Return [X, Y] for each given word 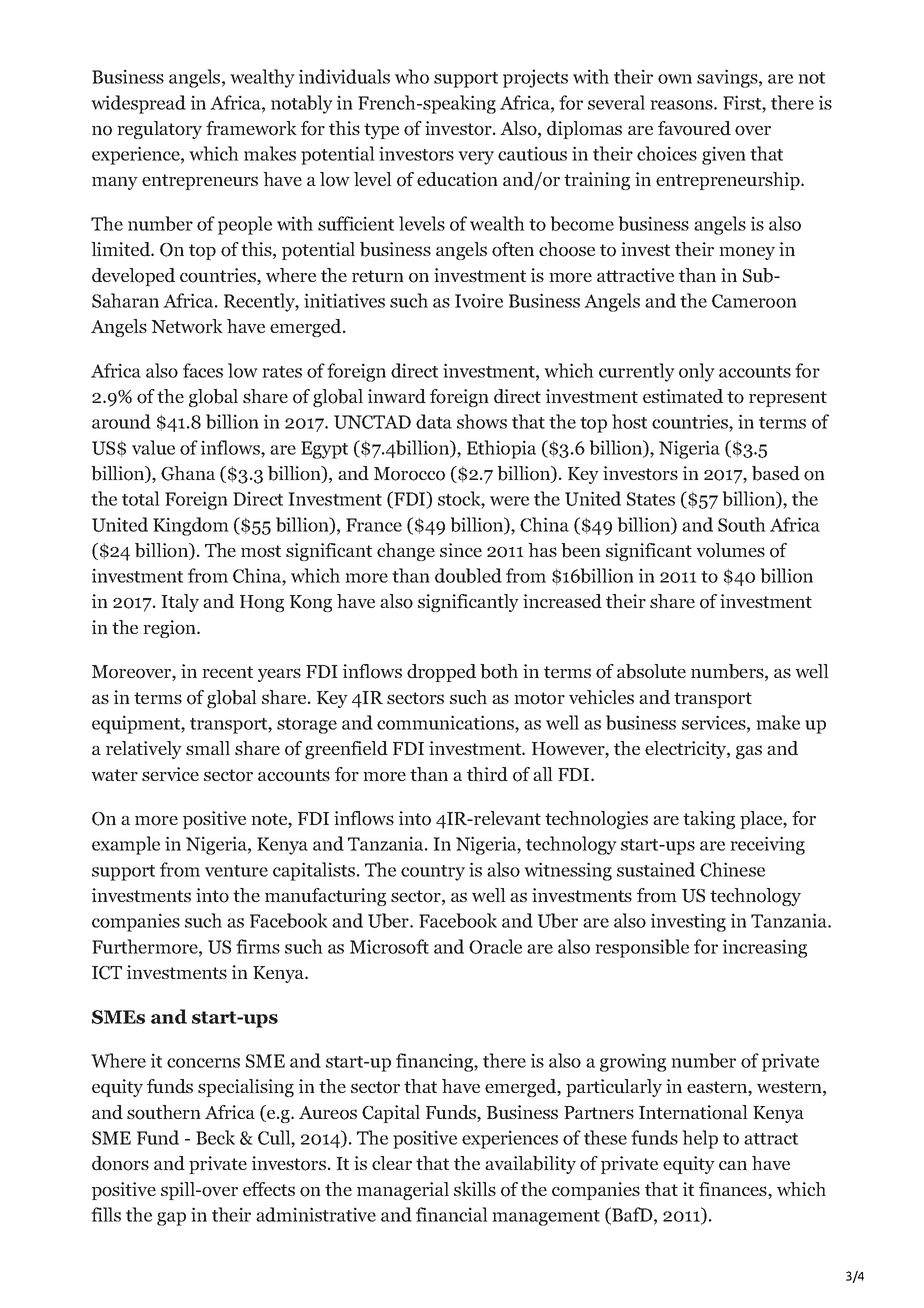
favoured [694, 128]
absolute [651, 671]
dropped [441, 673]
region [170, 629]
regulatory [159, 130]
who [412, 76]
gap [171, 1219]
